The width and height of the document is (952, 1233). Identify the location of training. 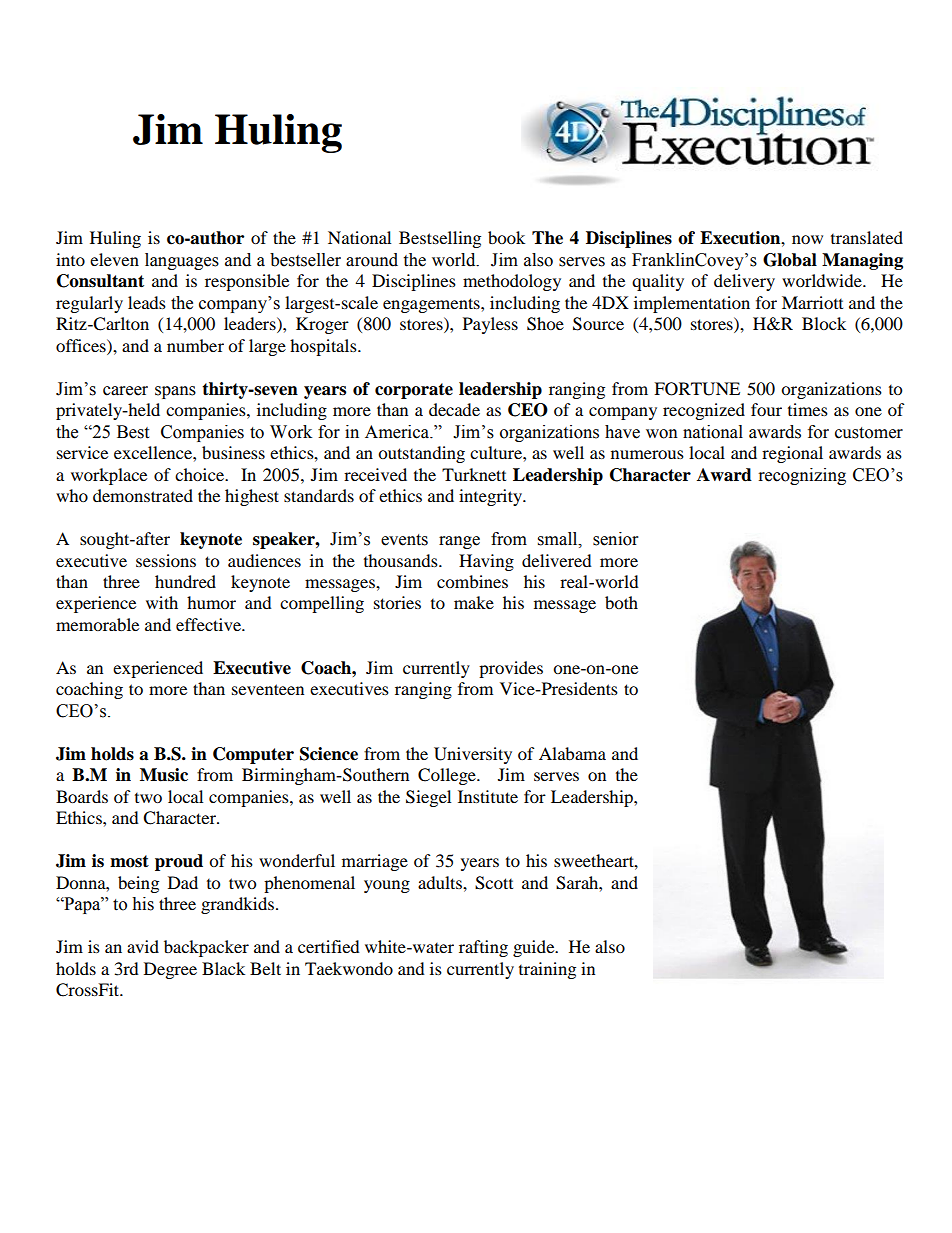
(547, 970).
